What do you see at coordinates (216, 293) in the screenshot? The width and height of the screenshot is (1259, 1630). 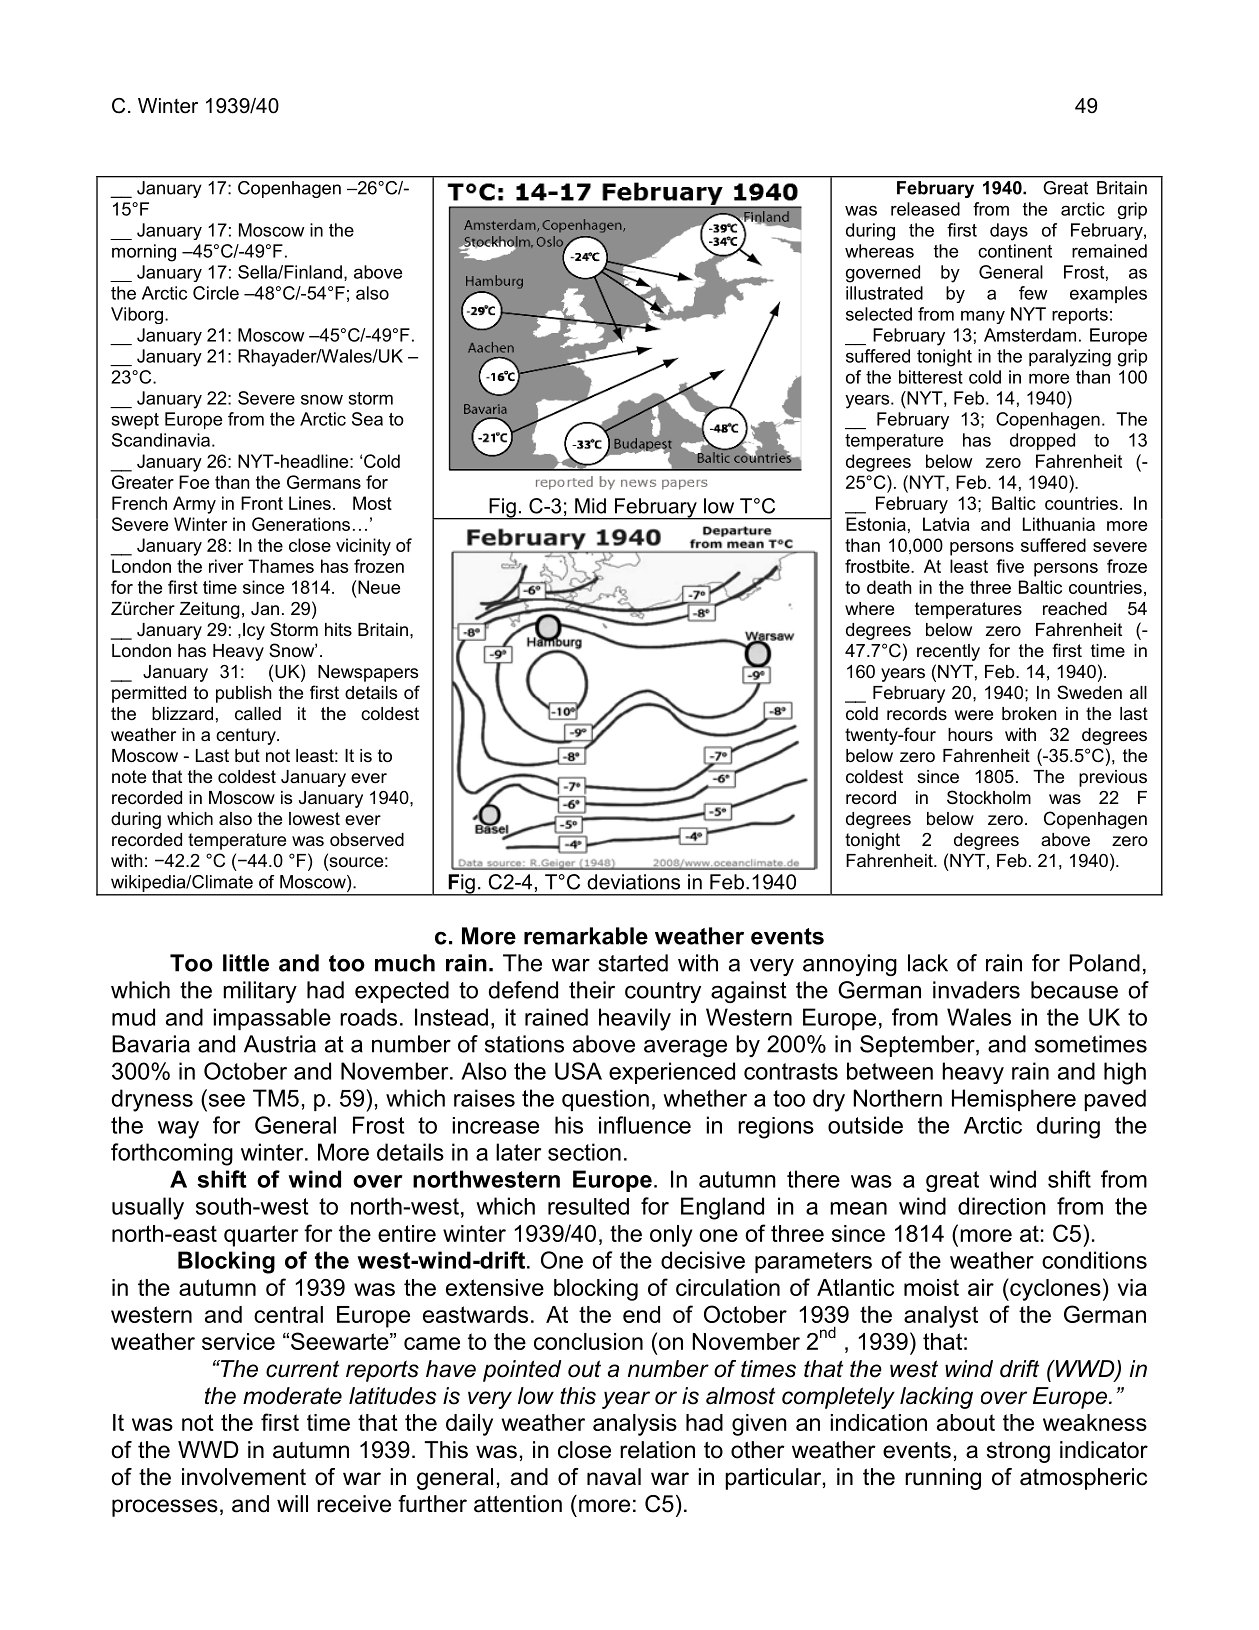 I see `Circle` at bounding box center [216, 293].
